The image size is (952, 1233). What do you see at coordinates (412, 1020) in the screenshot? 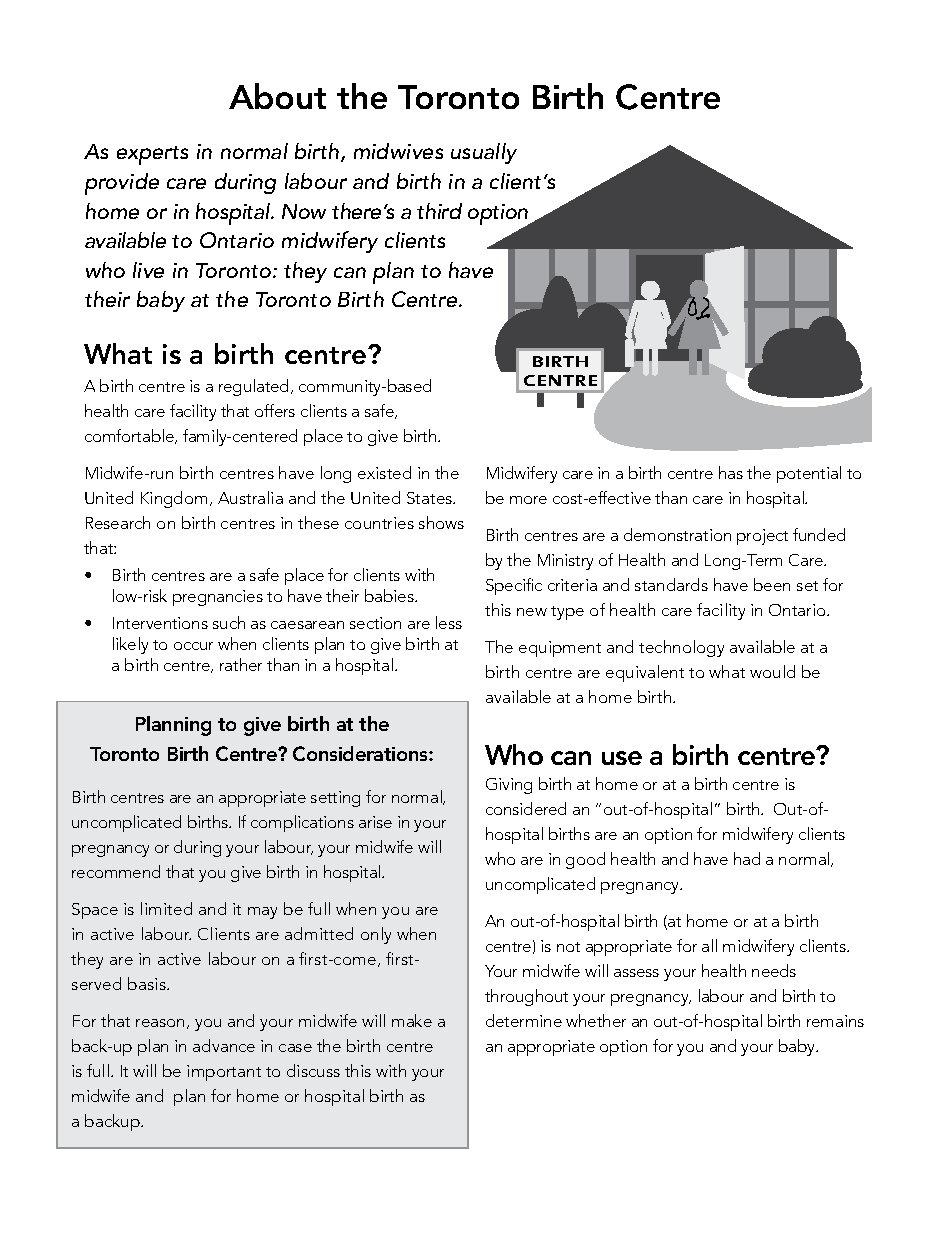
I see `make` at bounding box center [412, 1020].
